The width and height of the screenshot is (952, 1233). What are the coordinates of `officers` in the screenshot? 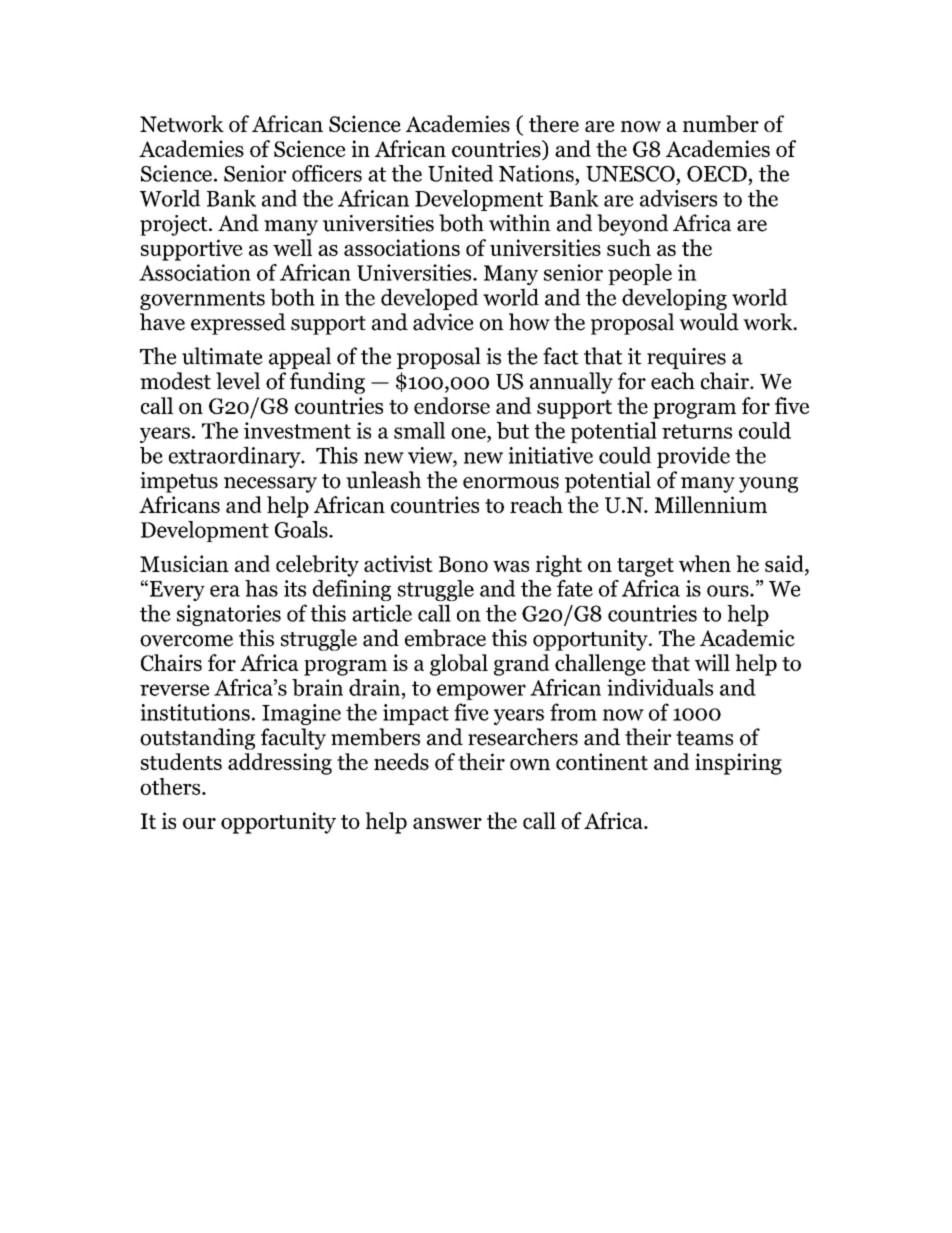 It's located at (327, 173).
